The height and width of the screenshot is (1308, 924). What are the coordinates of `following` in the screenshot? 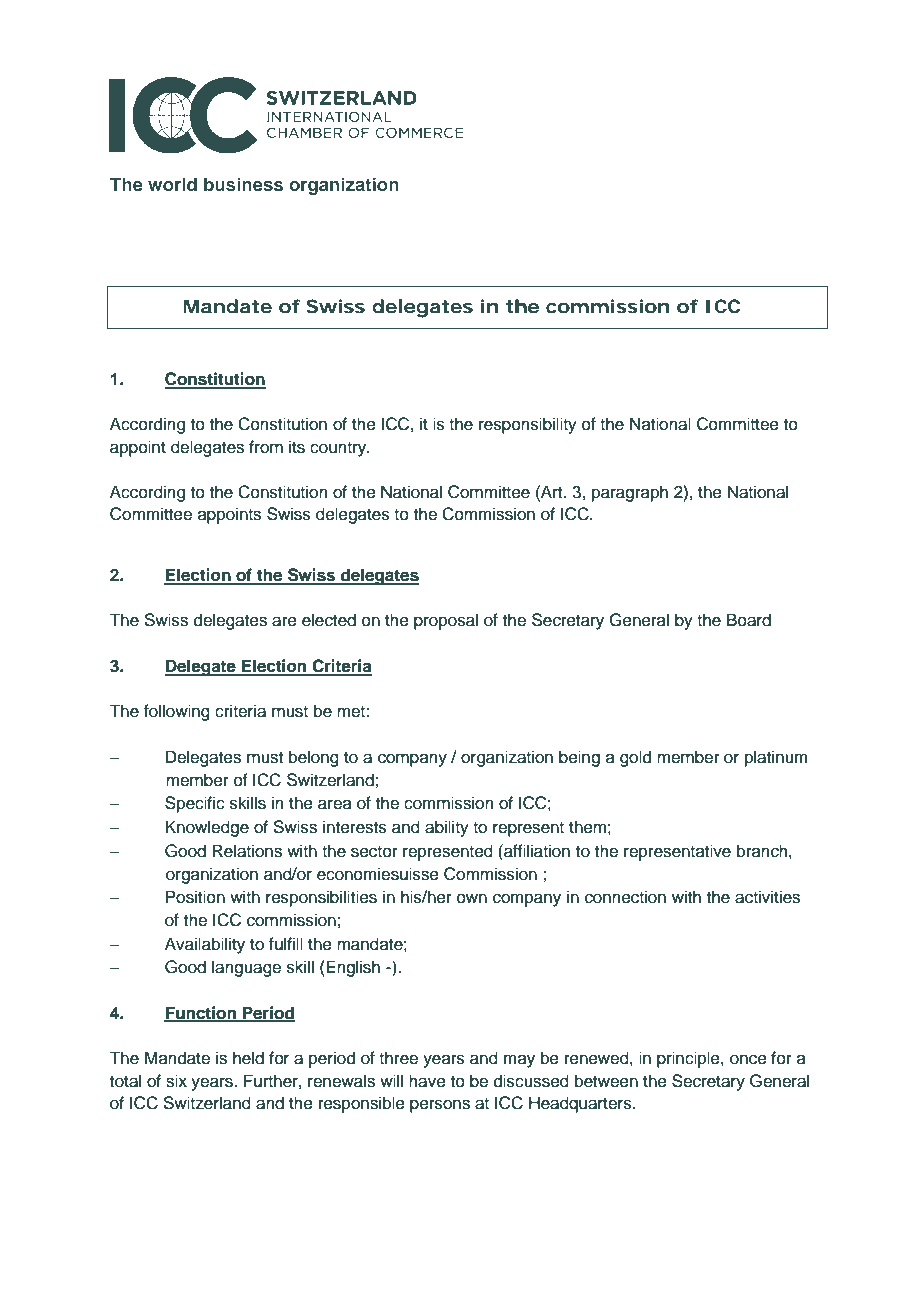 It's located at (177, 712).
